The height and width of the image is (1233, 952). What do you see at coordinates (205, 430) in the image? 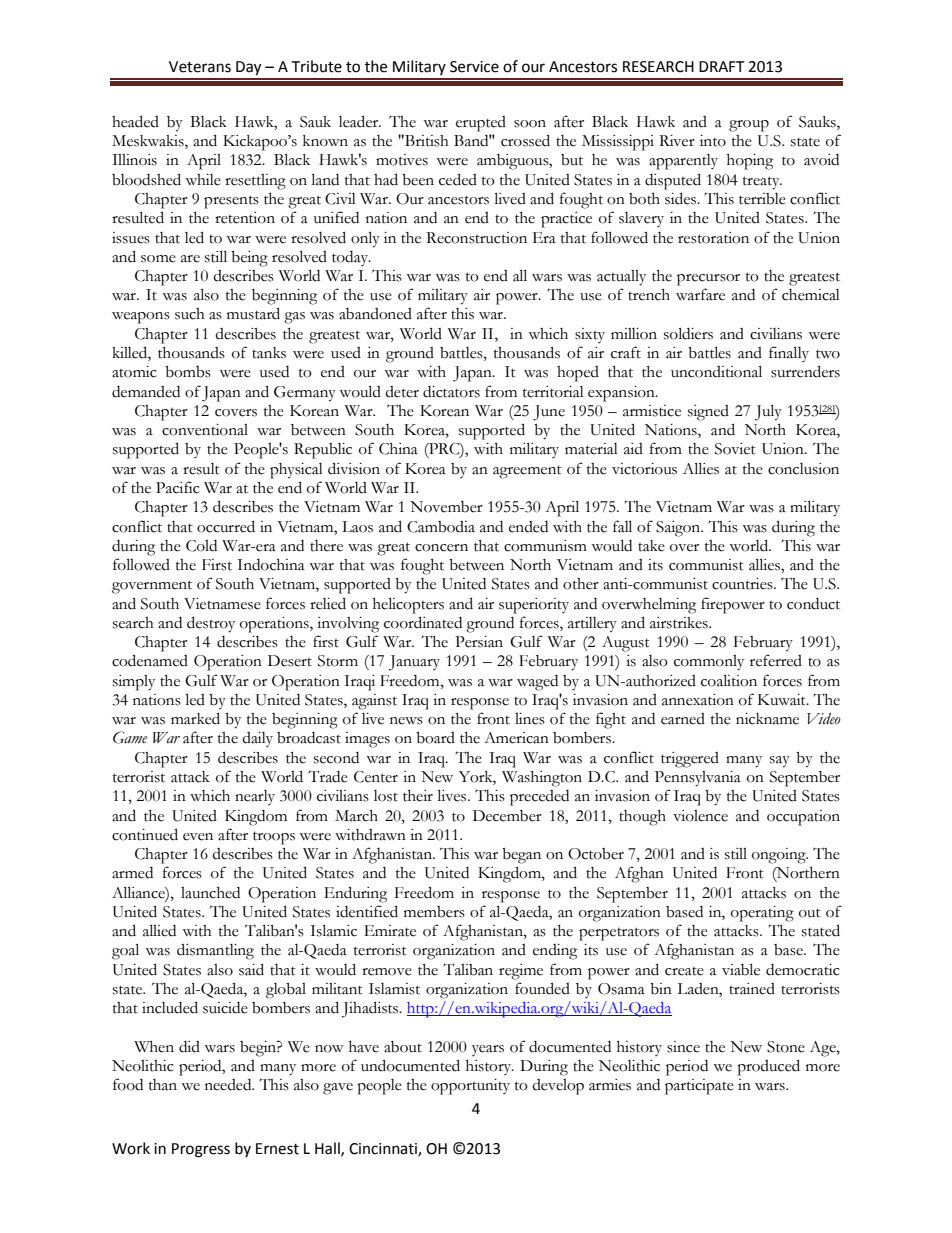
I see `conventional` at bounding box center [205, 430].
